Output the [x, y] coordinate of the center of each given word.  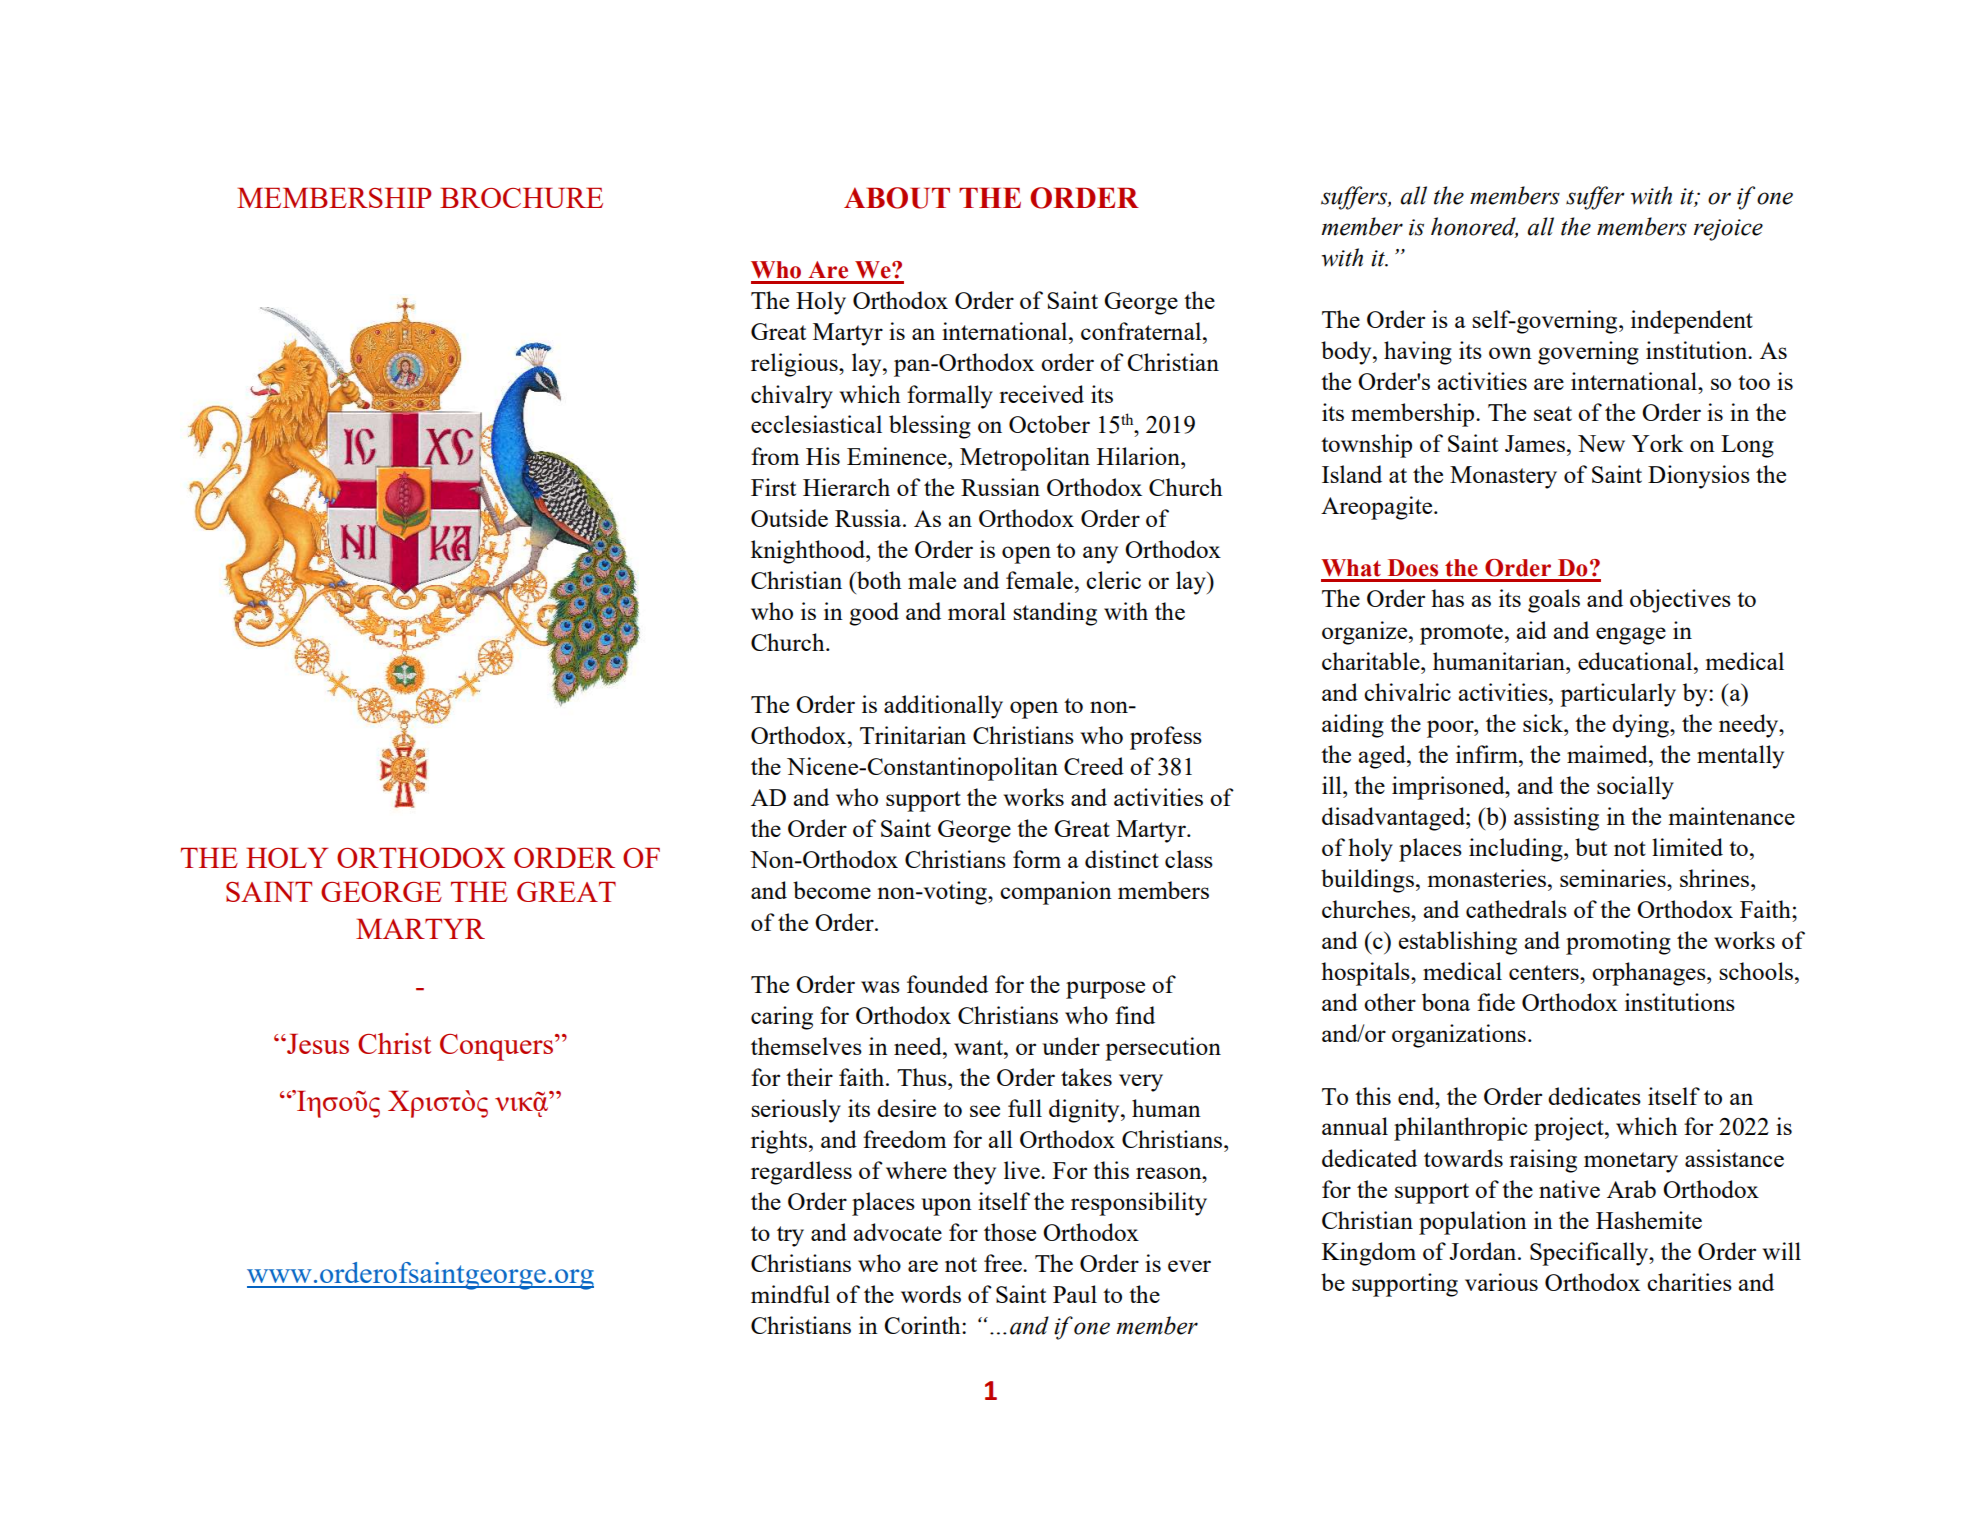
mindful [790, 1294]
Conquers [498, 1047]
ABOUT [897, 198]
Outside [789, 518]
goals [1554, 601]
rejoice [1728, 230]
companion [1056, 893]
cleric [1113, 580]
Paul [1075, 1294]
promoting [1618, 943]
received [1041, 394]
